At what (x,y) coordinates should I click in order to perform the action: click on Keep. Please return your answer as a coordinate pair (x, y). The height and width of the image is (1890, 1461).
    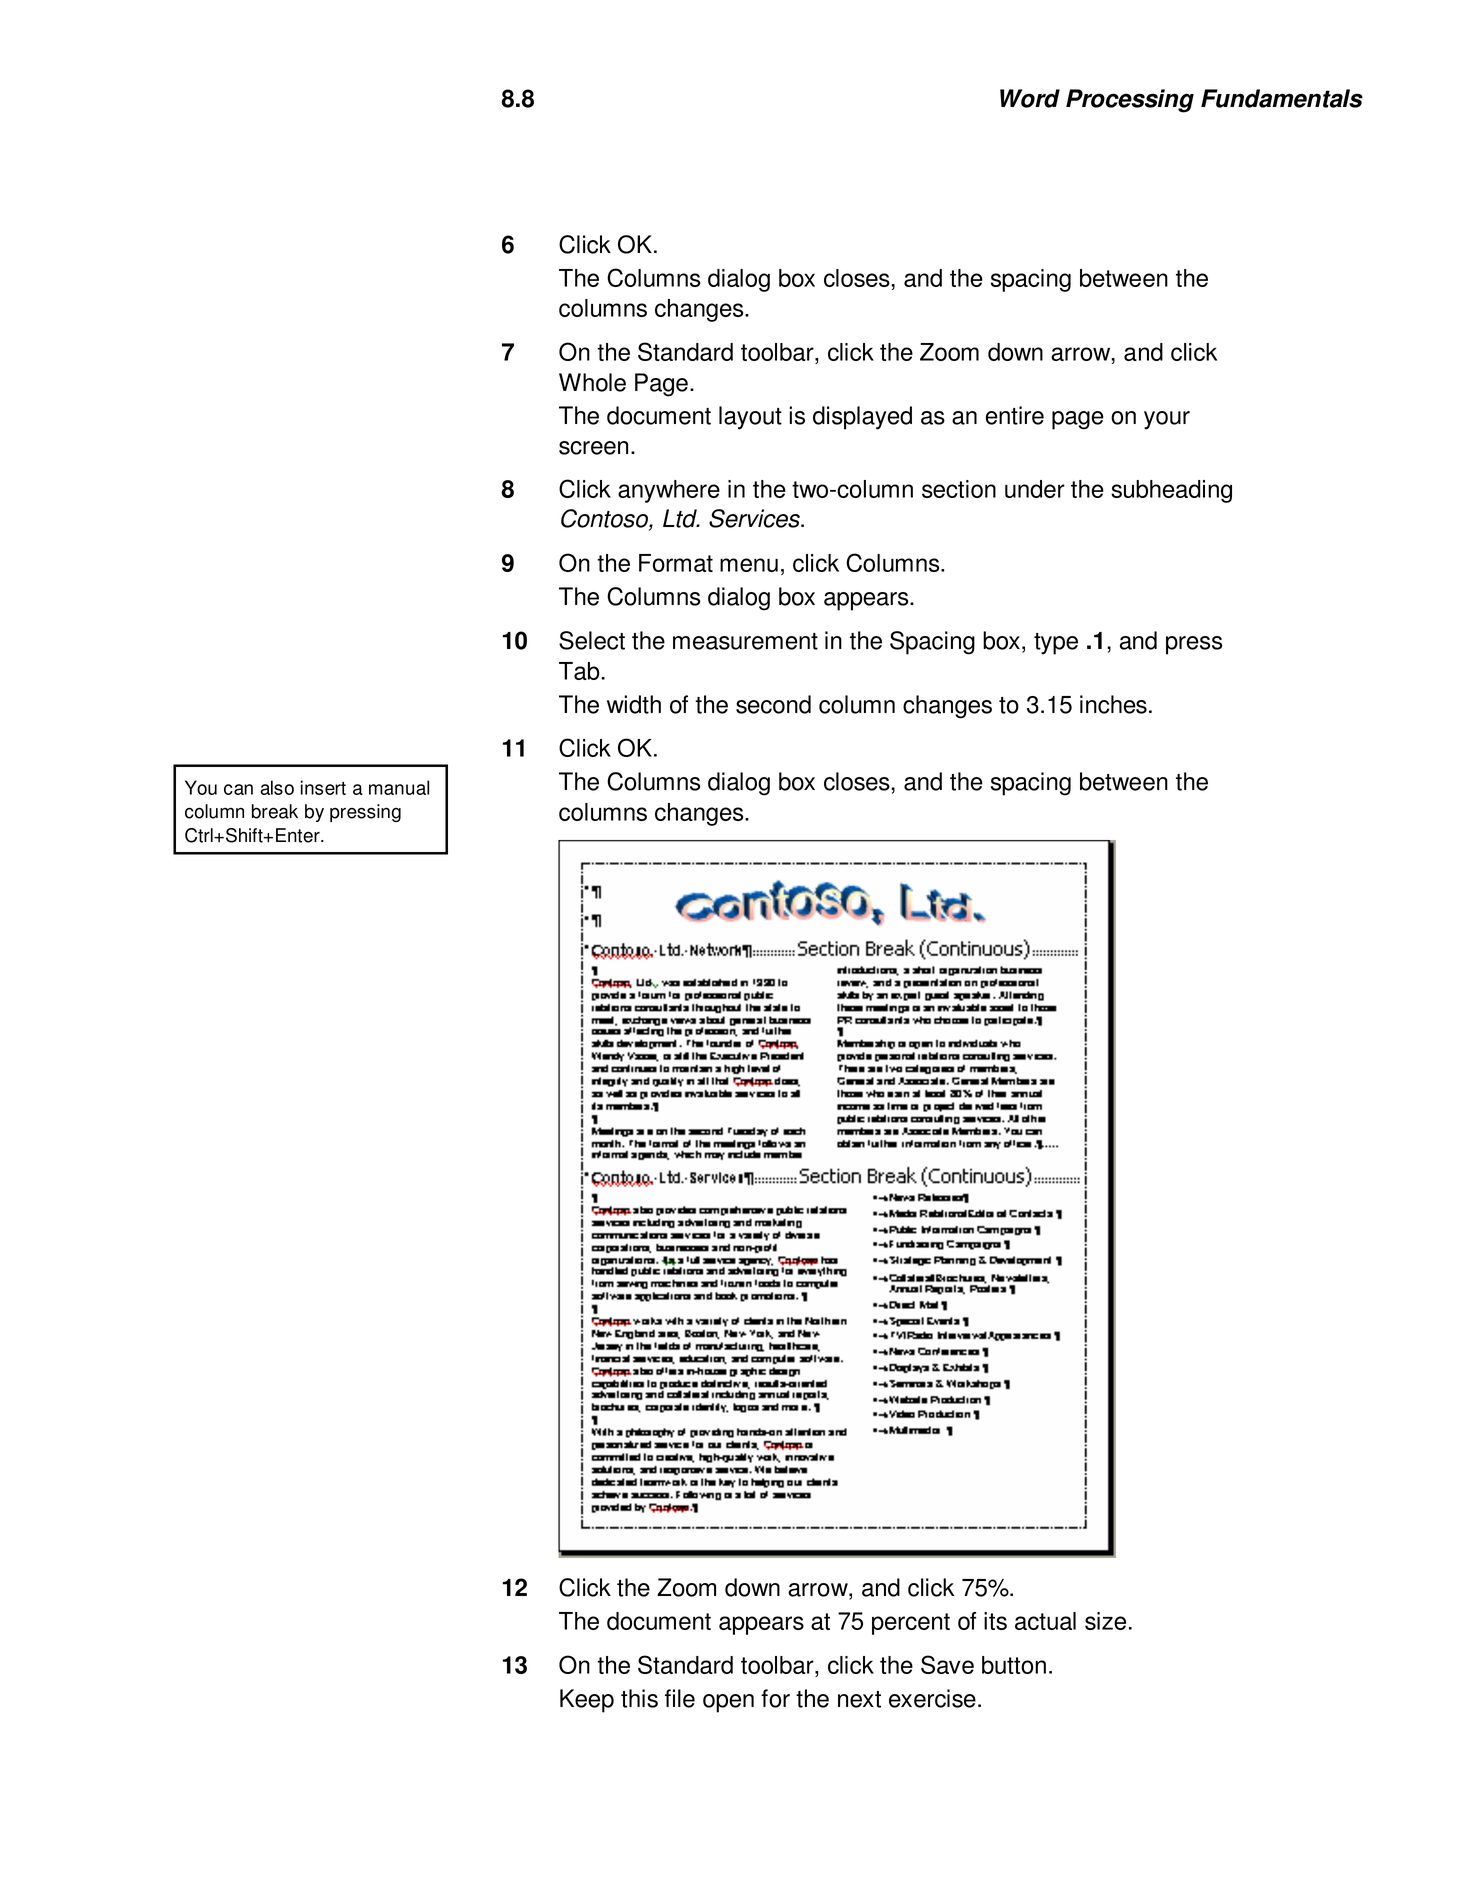
    Looking at the image, I should click on (587, 1701).
